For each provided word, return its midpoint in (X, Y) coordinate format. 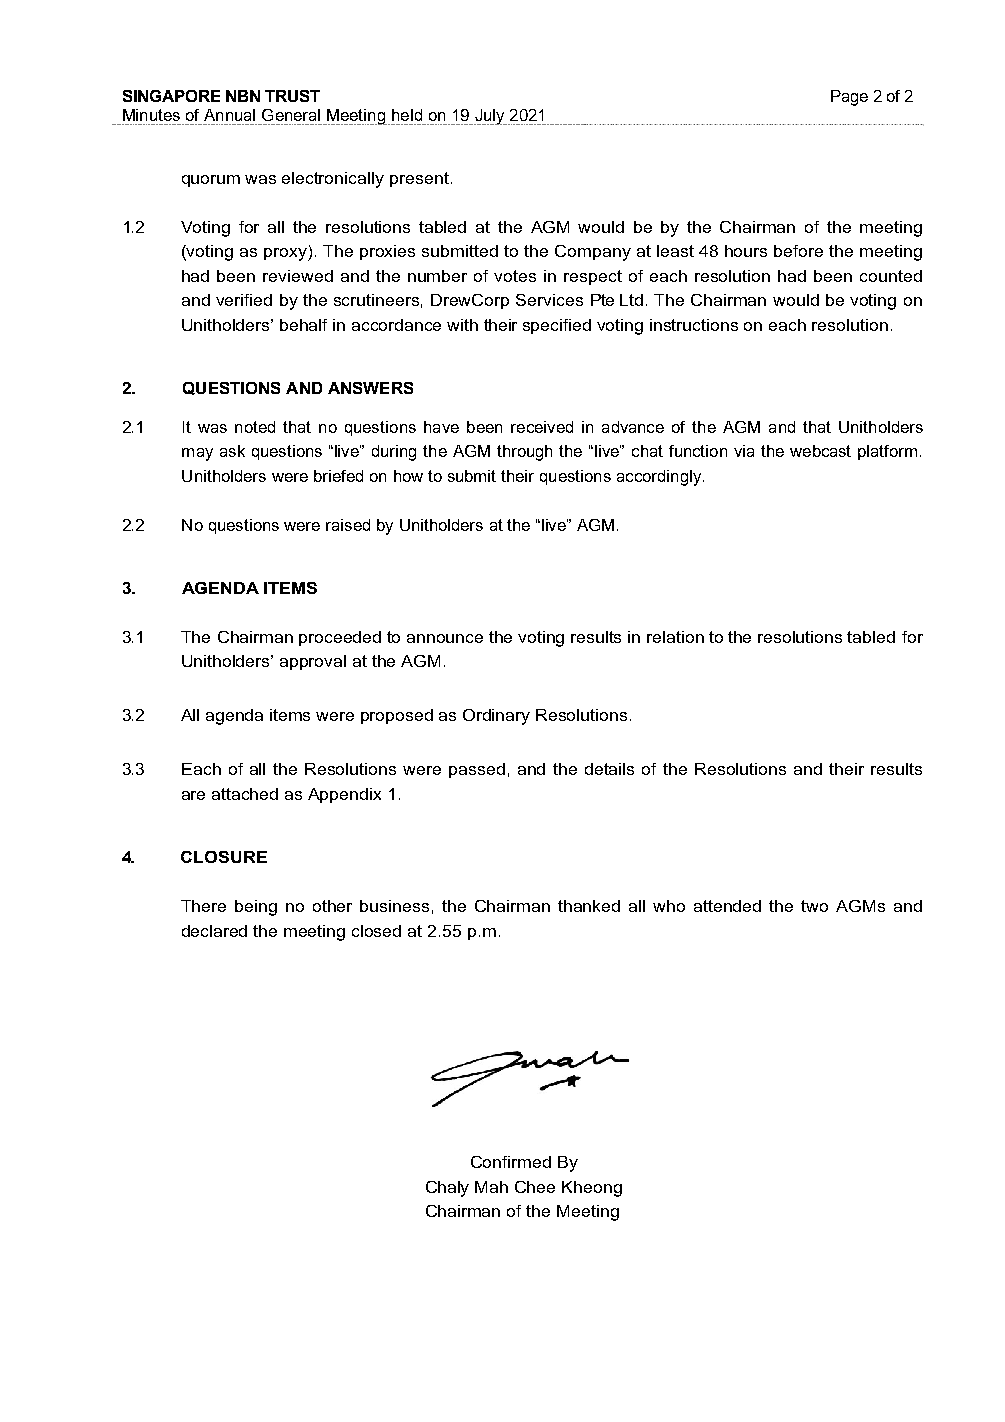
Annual (229, 115)
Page (849, 98)
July (490, 117)
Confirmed (511, 1162)
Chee (535, 1187)
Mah (491, 1187)
